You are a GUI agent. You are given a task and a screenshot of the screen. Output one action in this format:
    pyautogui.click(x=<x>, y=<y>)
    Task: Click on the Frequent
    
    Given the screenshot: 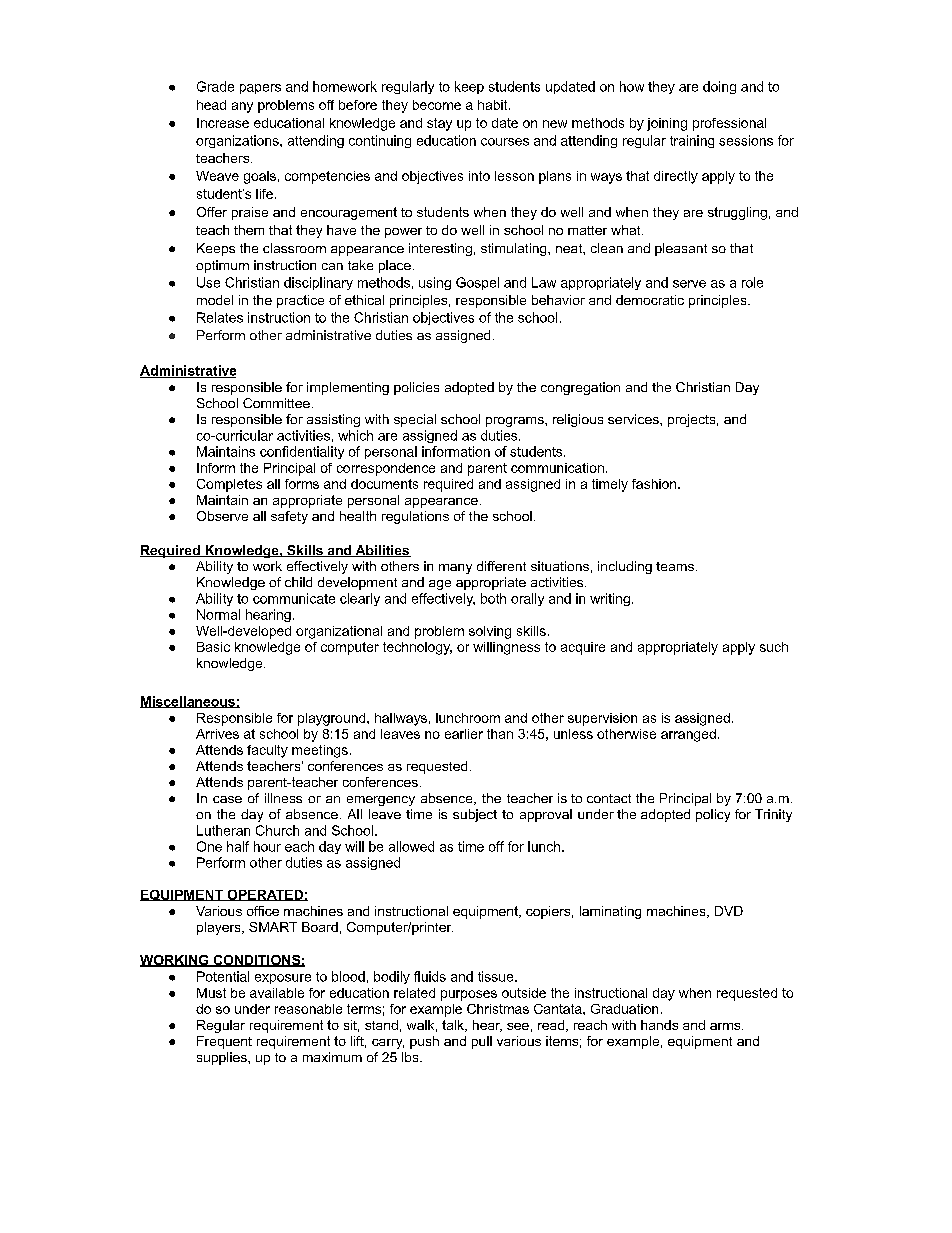 What is the action you would take?
    pyautogui.click(x=224, y=1042)
